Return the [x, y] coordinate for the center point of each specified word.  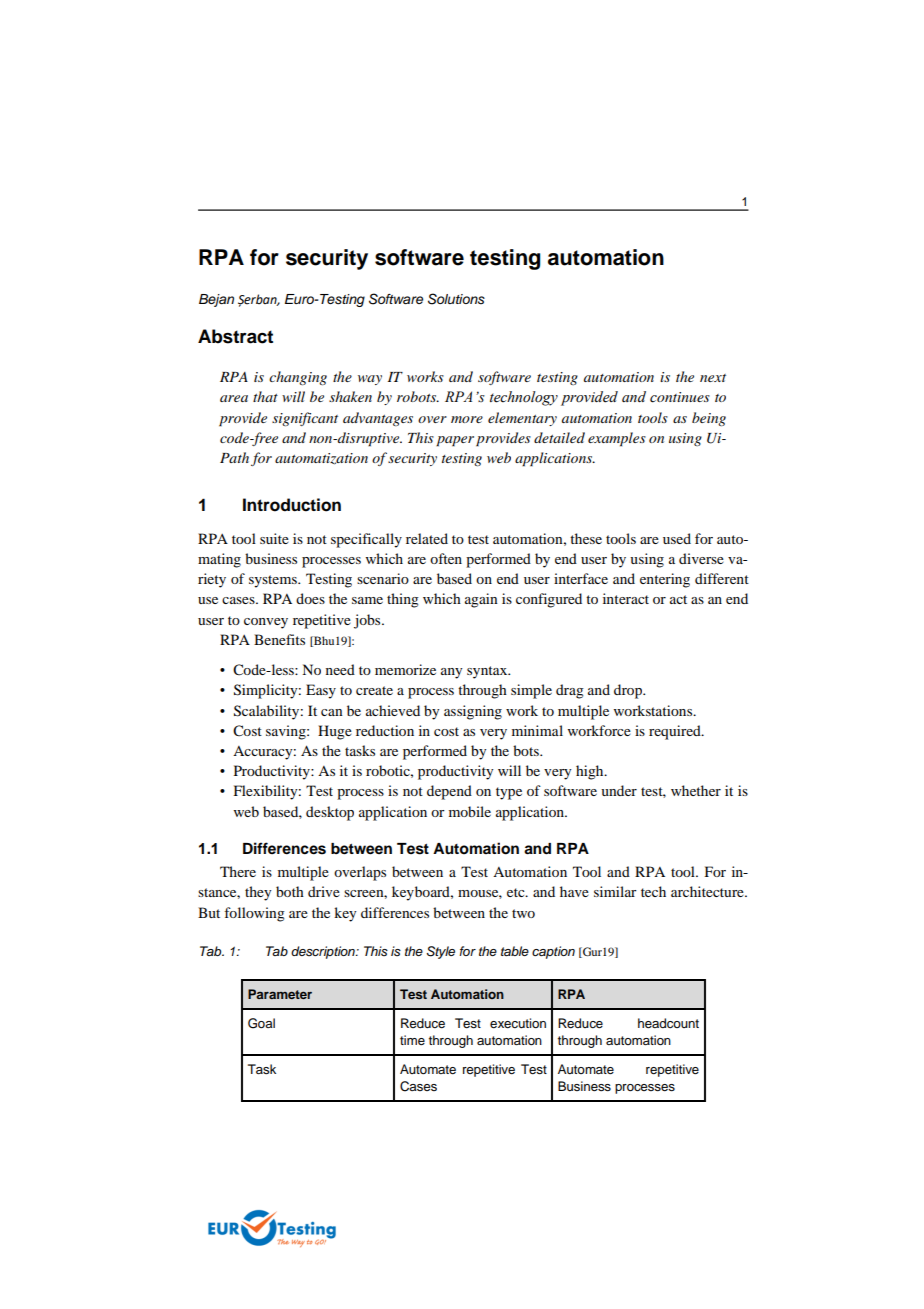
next [713, 378]
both [290, 891]
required [676, 732]
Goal [261, 1023]
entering [665, 580]
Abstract [235, 336]
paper [455, 441]
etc [517, 892]
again [481, 600]
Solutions [456, 299]
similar [615, 891]
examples [617, 439]
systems [274, 581]
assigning [473, 712]
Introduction [292, 505]
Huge [335, 732]
